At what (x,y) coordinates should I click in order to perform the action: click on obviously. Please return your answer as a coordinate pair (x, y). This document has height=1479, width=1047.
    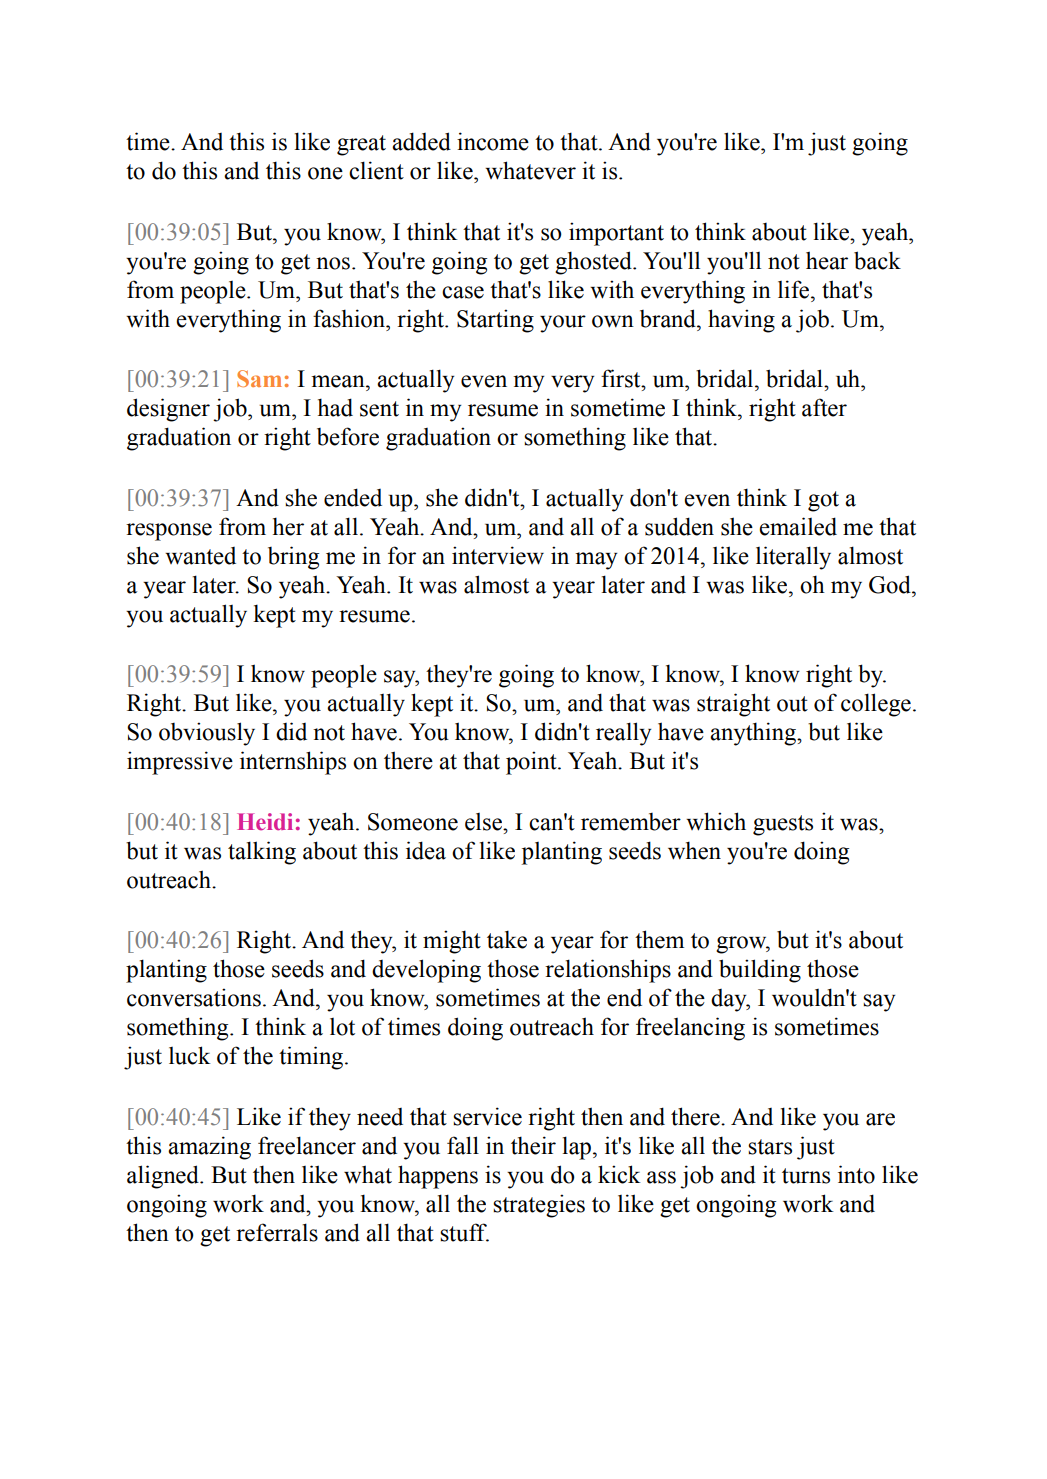
    Looking at the image, I should click on (207, 734).
